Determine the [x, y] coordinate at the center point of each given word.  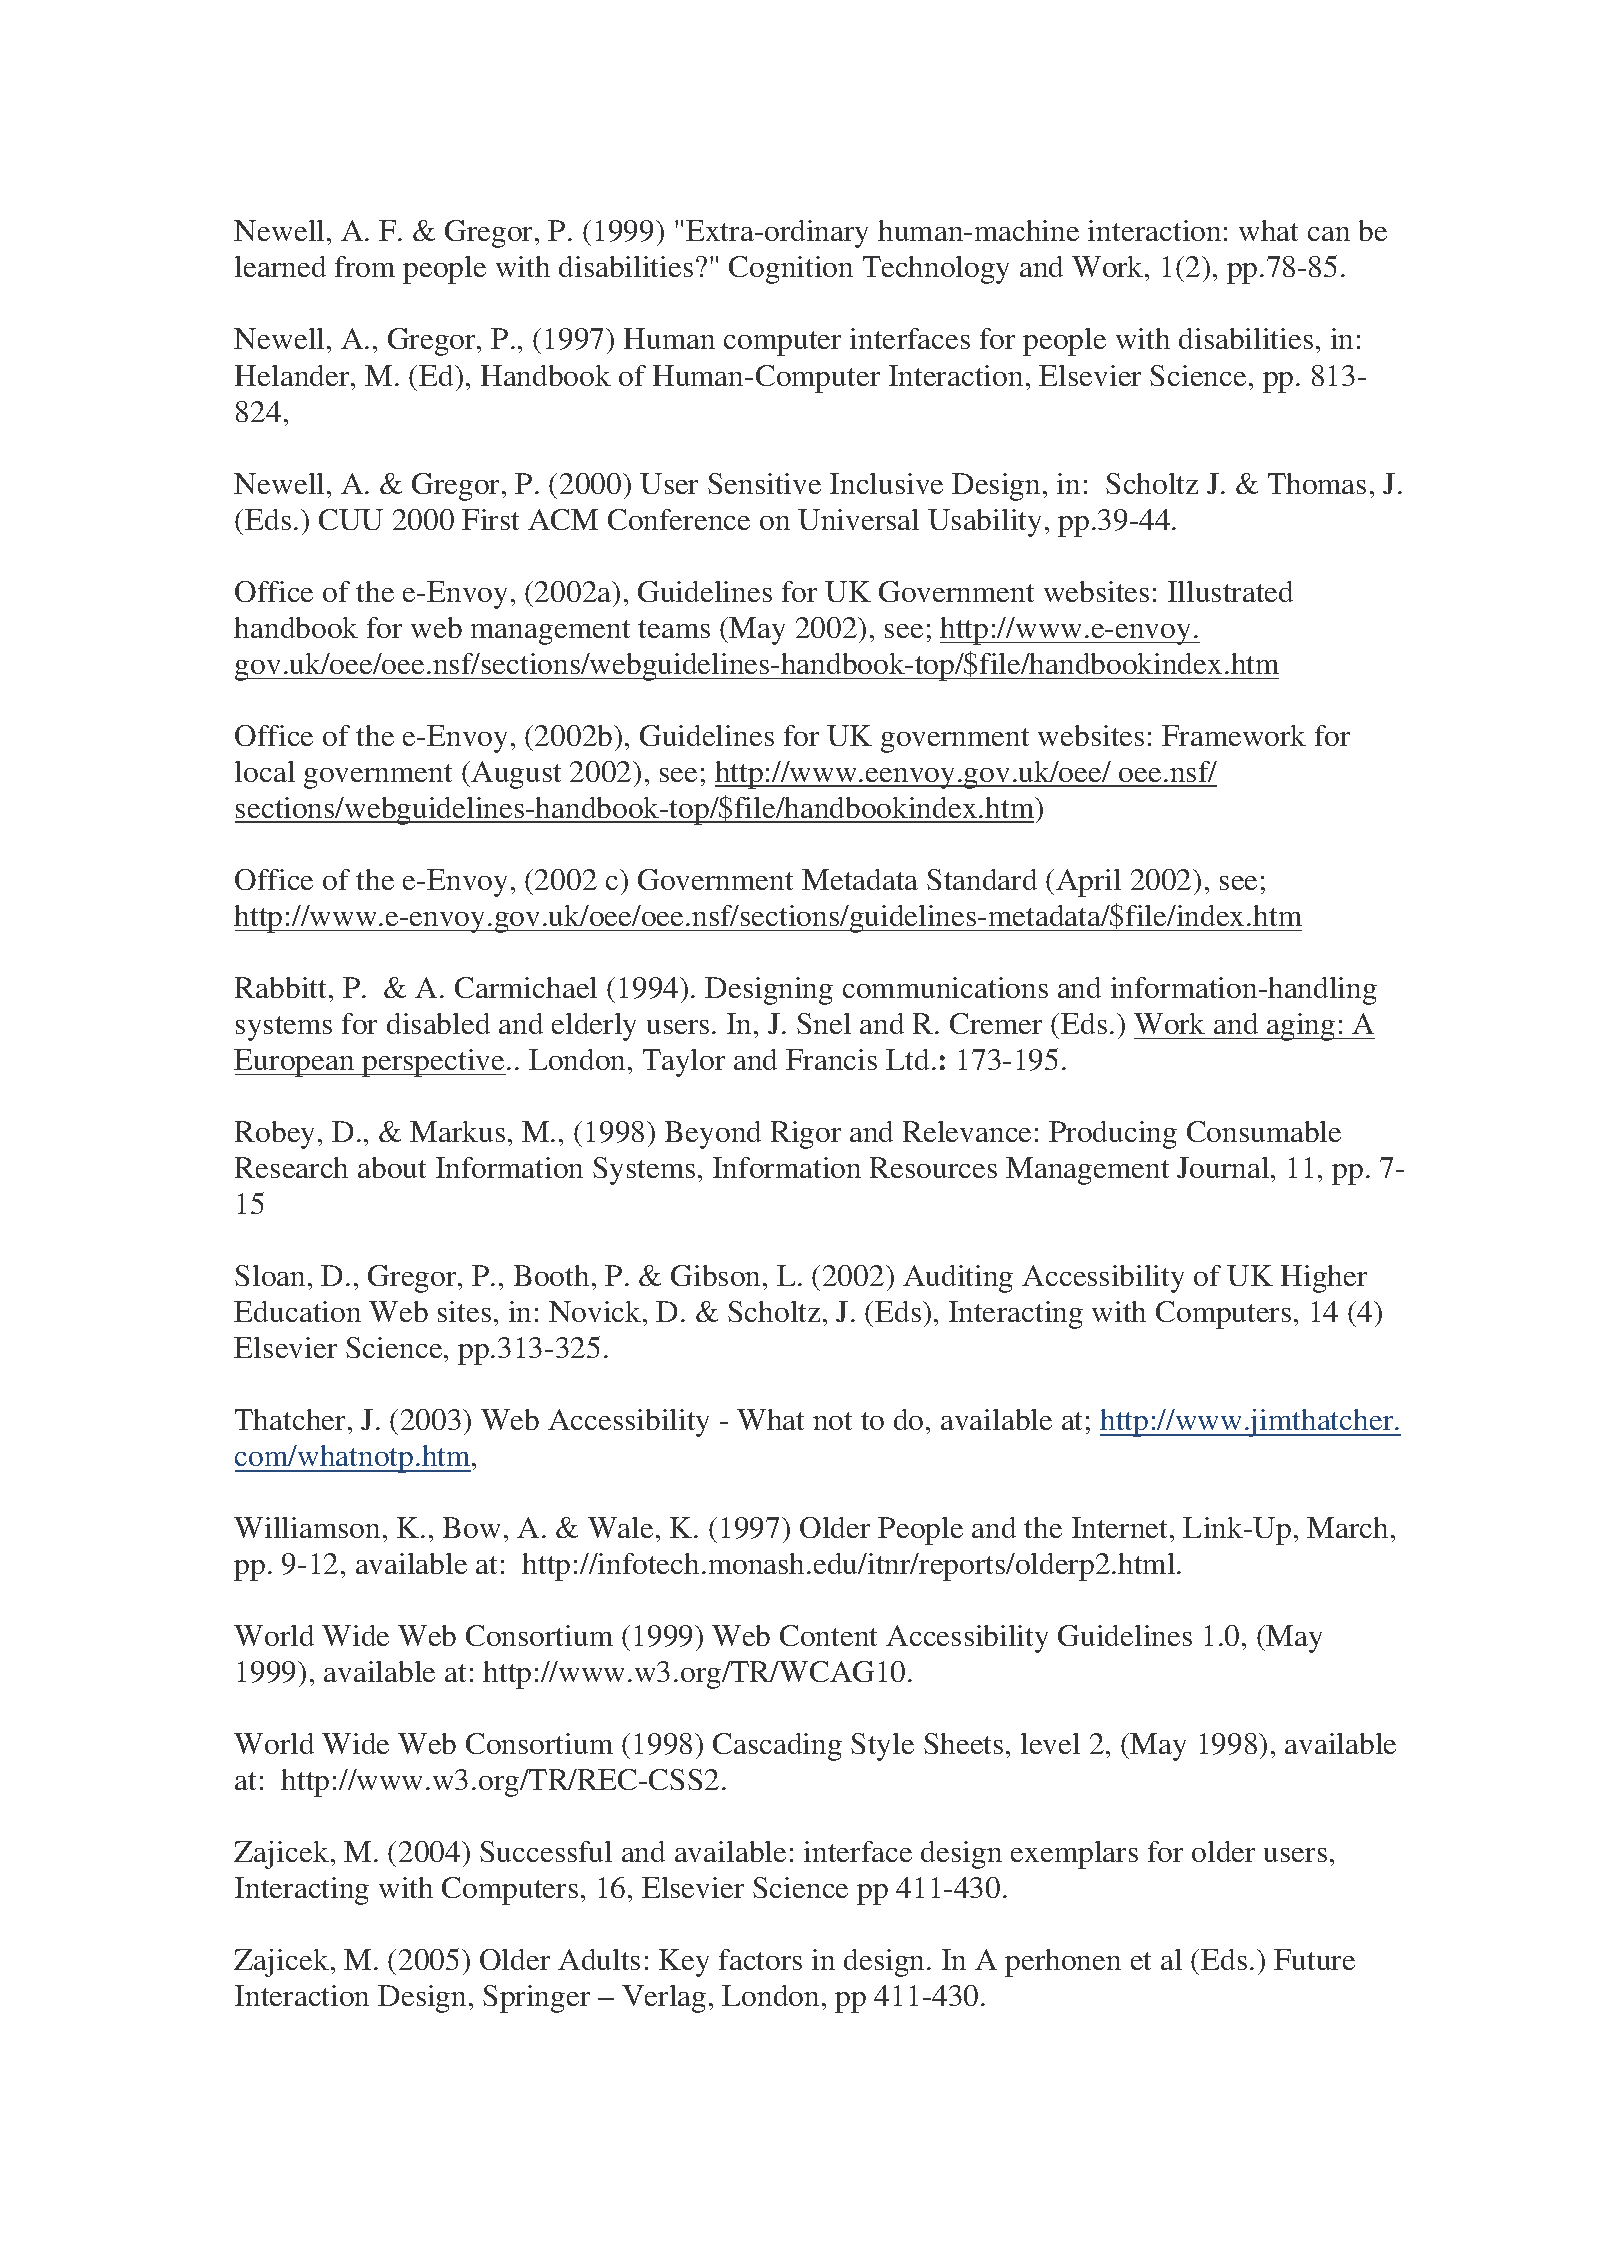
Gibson [715, 1275]
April [1088, 883]
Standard [982, 879]
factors [760, 1959]
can [1329, 234]
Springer [536, 1999]
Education [297, 1311]
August [516, 775]
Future [1314, 1959]
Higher [1324, 1279]
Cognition [791, 270]
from [365, 266]
